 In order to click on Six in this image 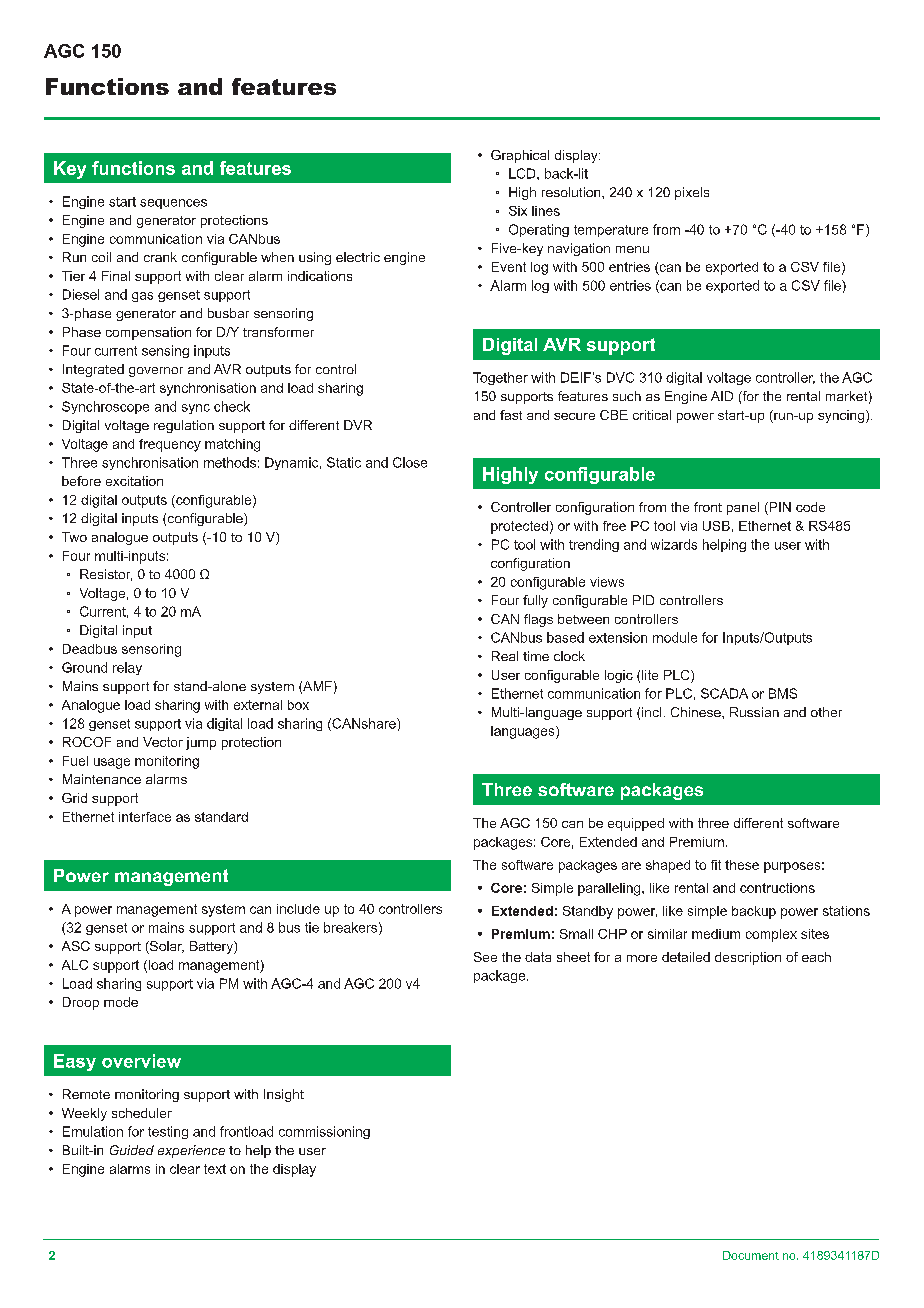, I will do `click(518, 211)`.
